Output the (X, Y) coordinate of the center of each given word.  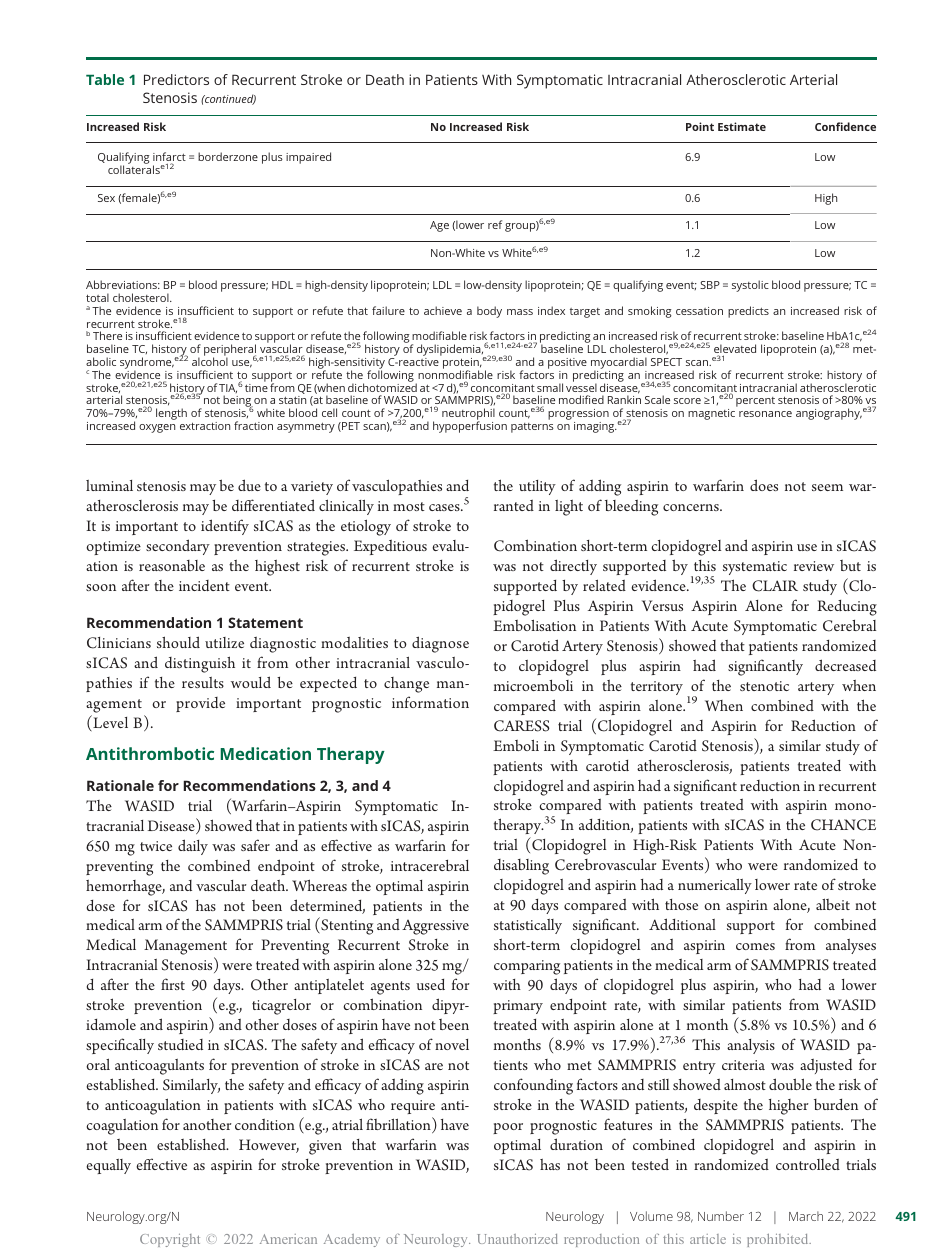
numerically (715, 886)
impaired (308, 158)
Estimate (742, 126)
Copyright (170, 1240)
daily (193, 847)
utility (537, 487)
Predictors (176, 79)
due (249, 485)
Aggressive (435, 927)
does (764, 485)
